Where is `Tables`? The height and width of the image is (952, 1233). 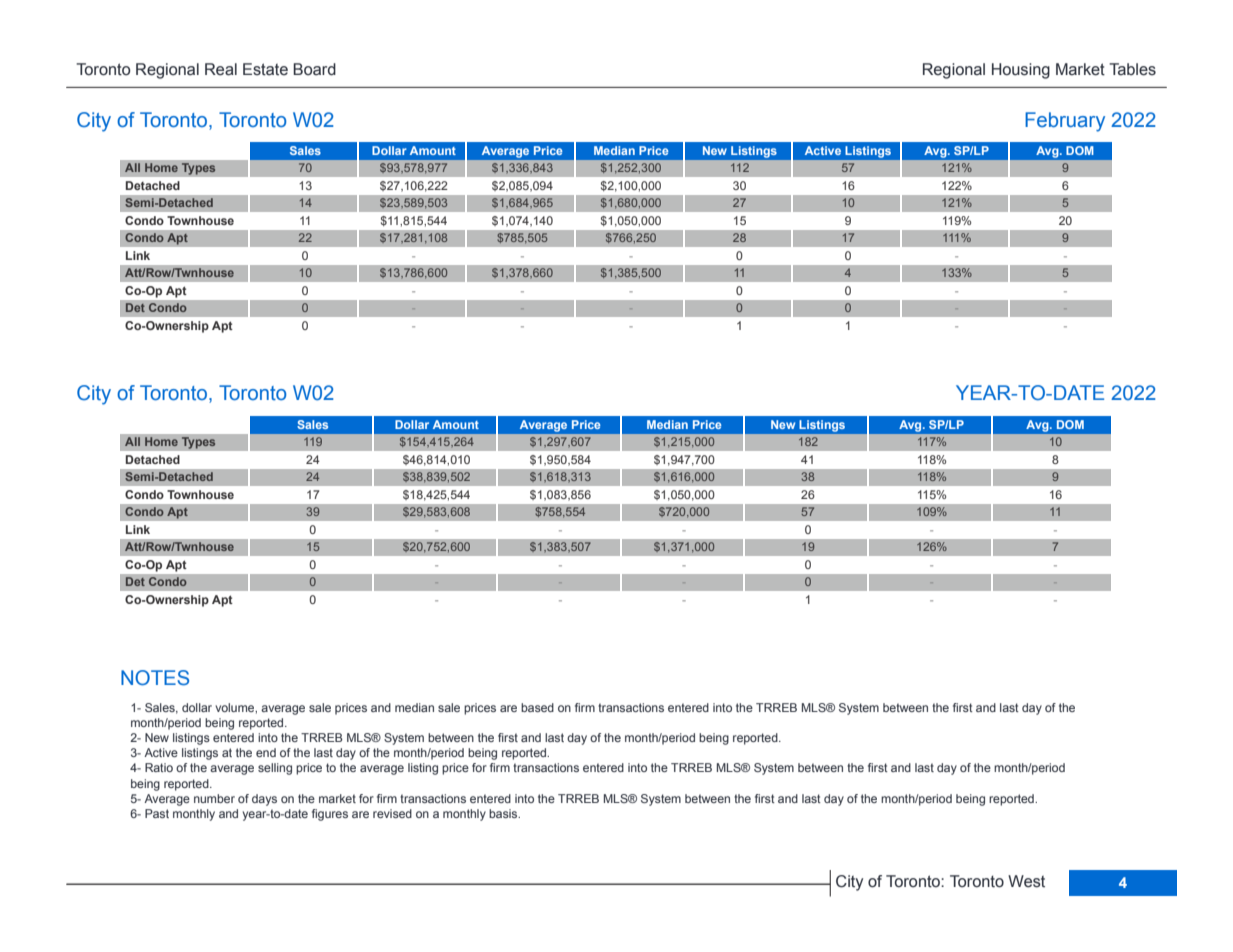
Tables is located at coordinates (1132, 69).
